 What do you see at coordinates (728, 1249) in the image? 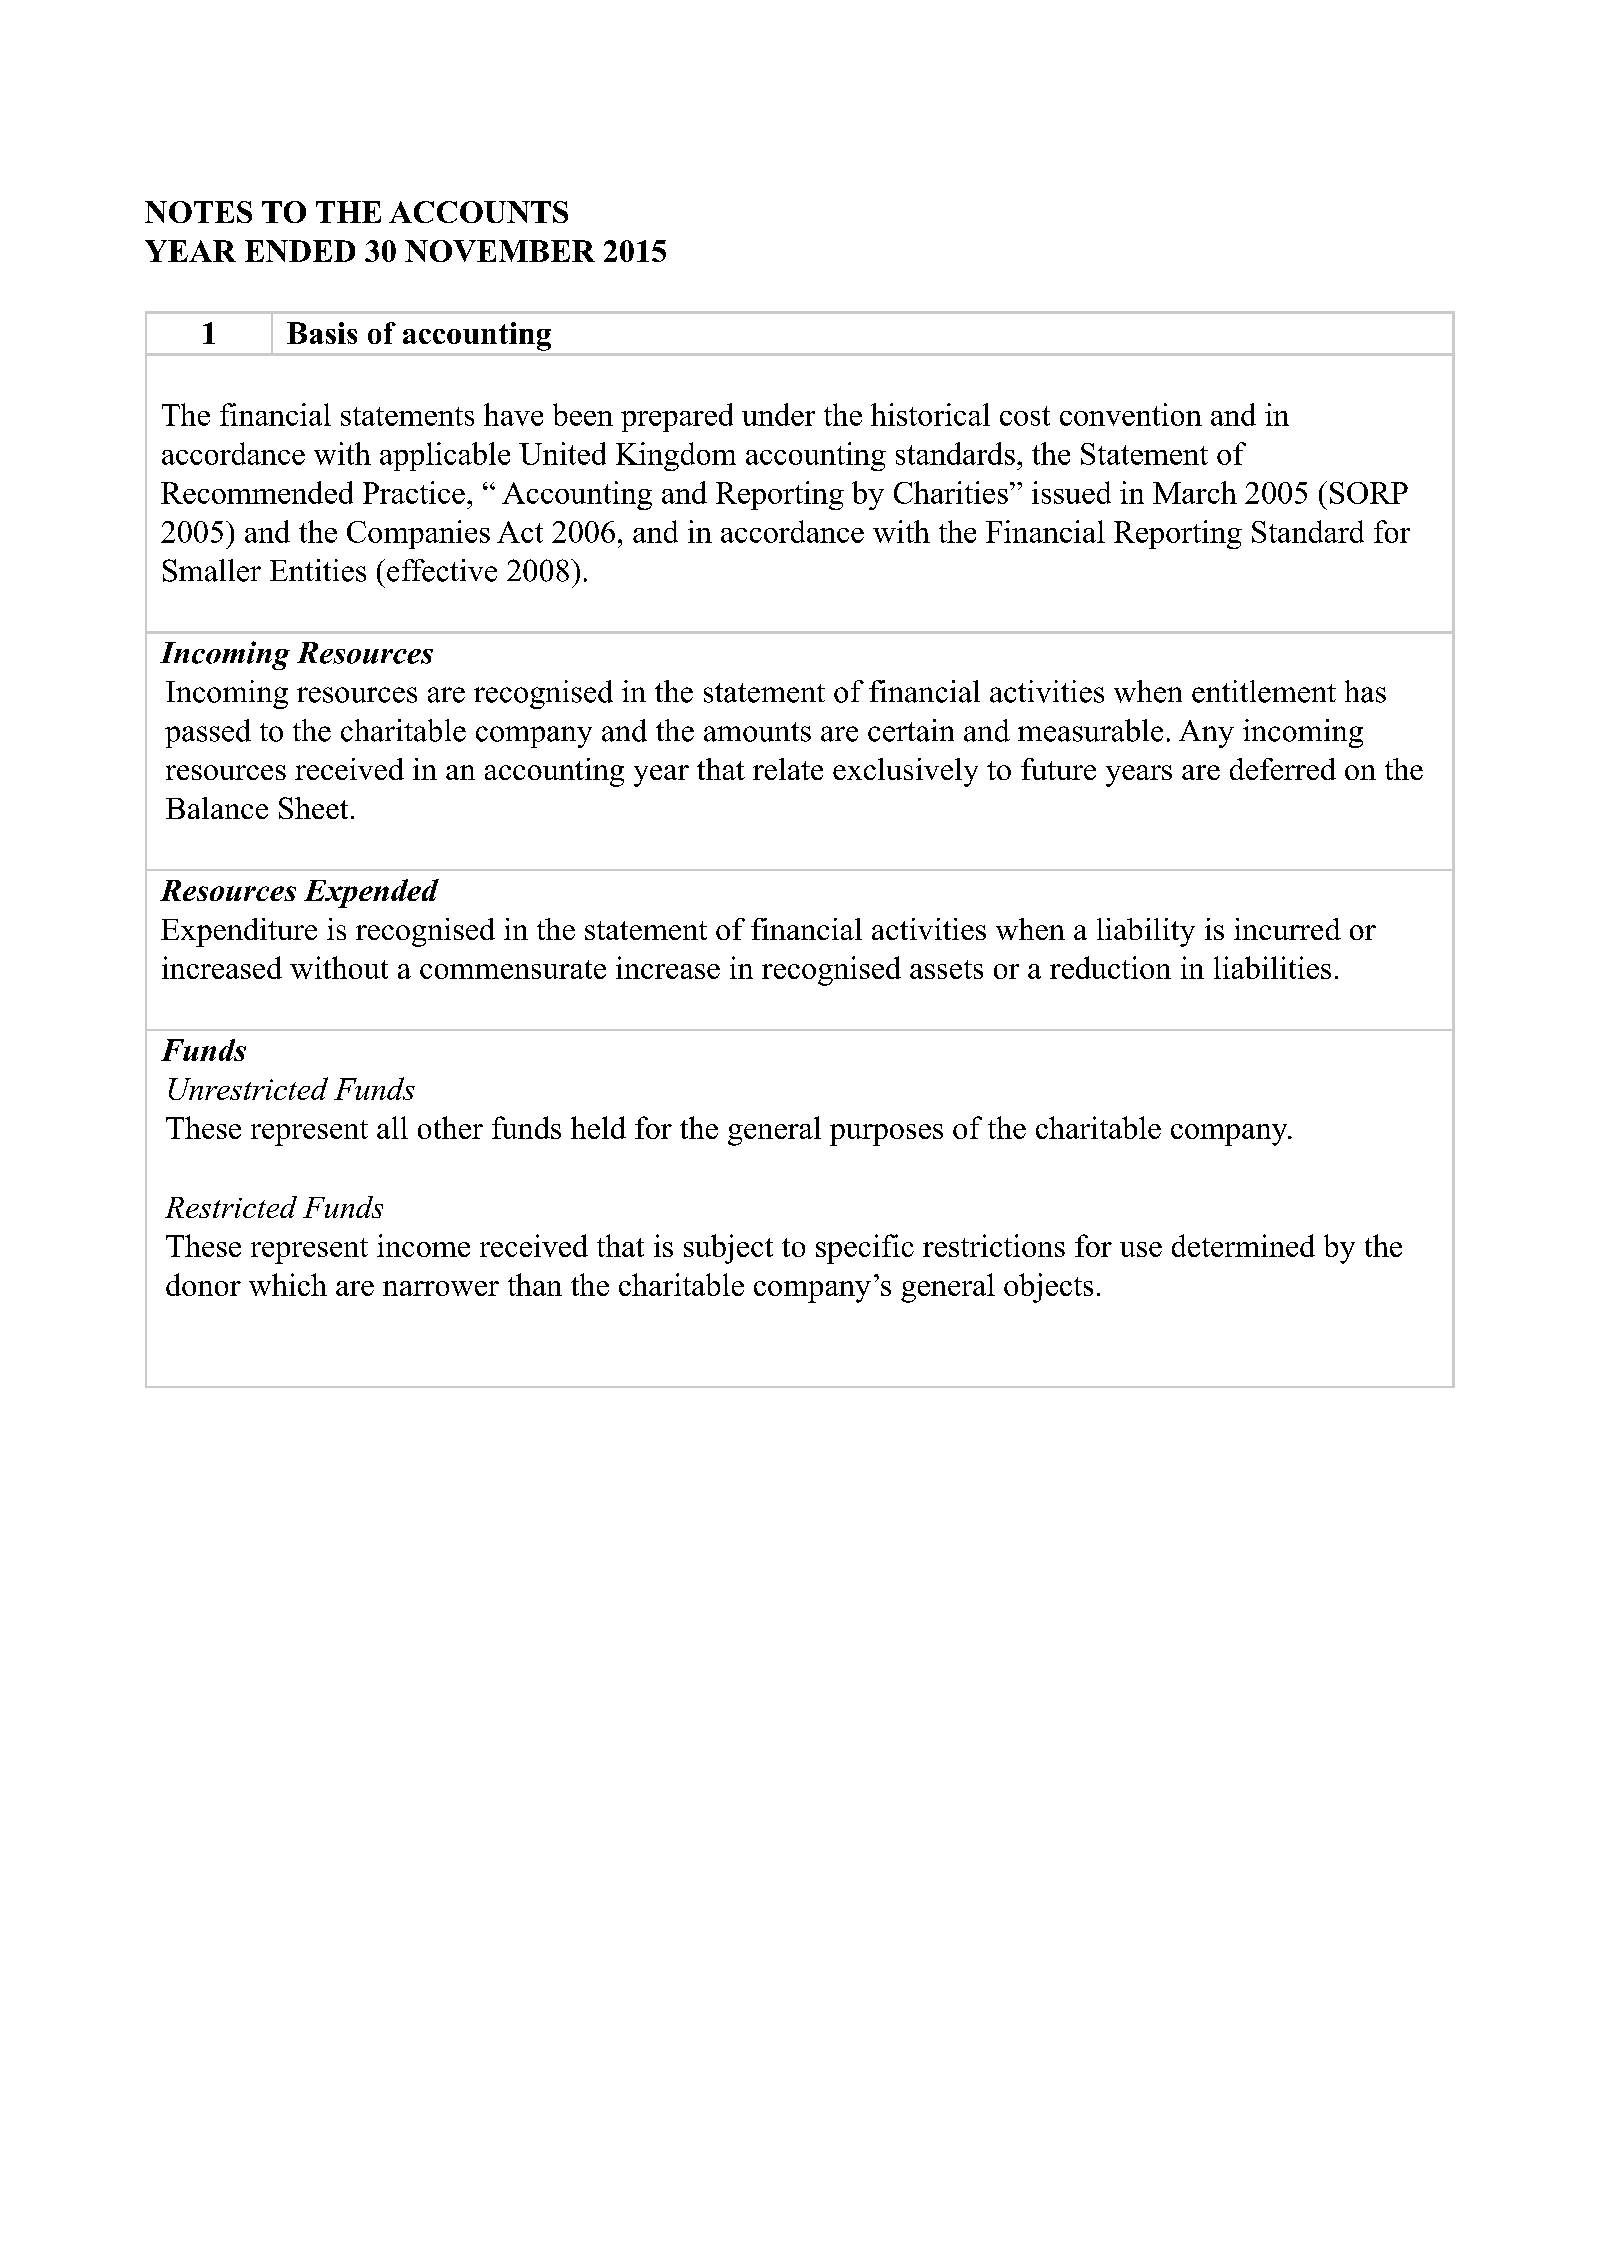
I see `subject` at bounding box center [728, 1249].
